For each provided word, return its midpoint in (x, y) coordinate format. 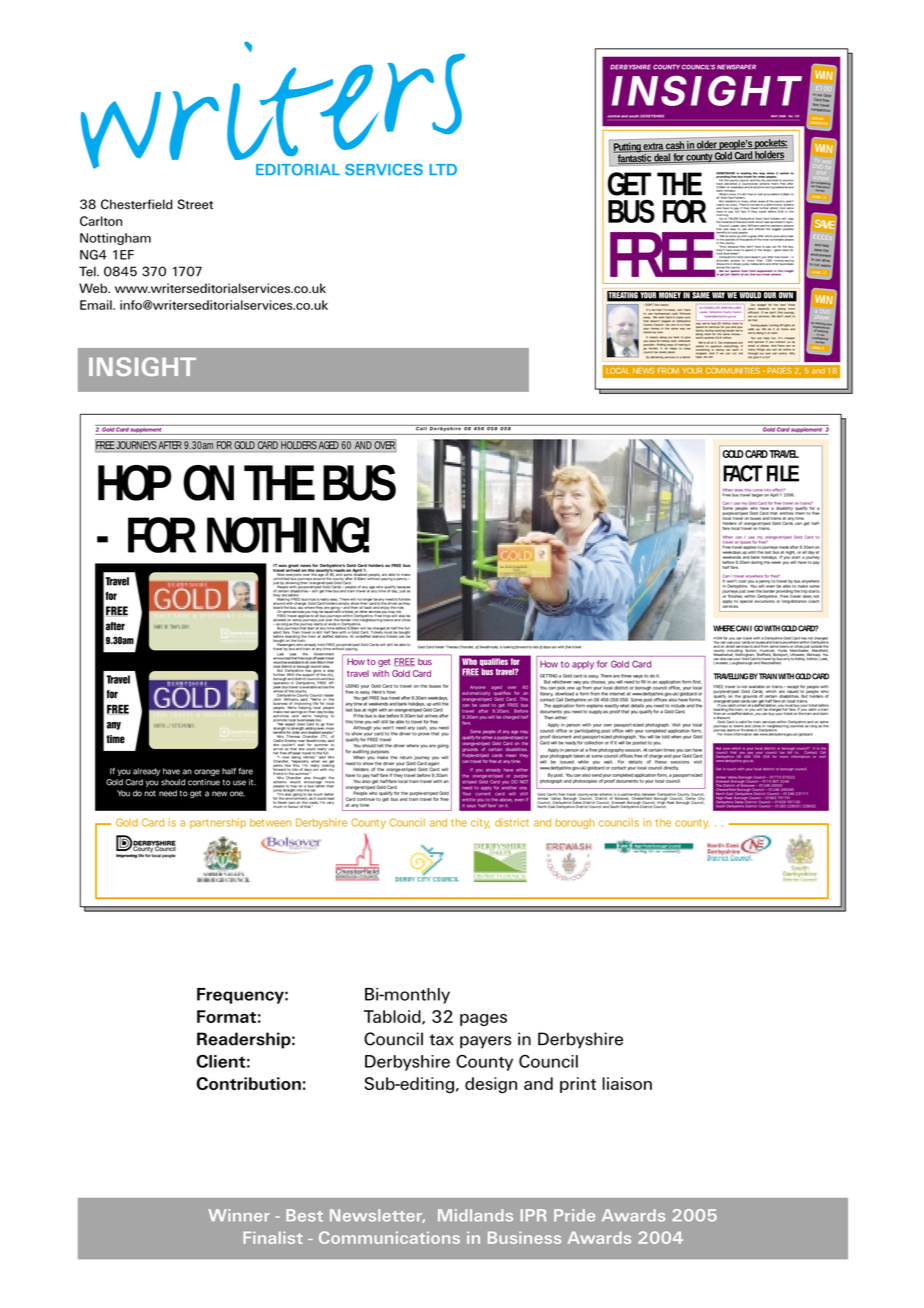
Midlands (475, 1215)
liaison (627, 1083)
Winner (239, 1215)
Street (195, 204)
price (767, 195)
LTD (443, 169)
